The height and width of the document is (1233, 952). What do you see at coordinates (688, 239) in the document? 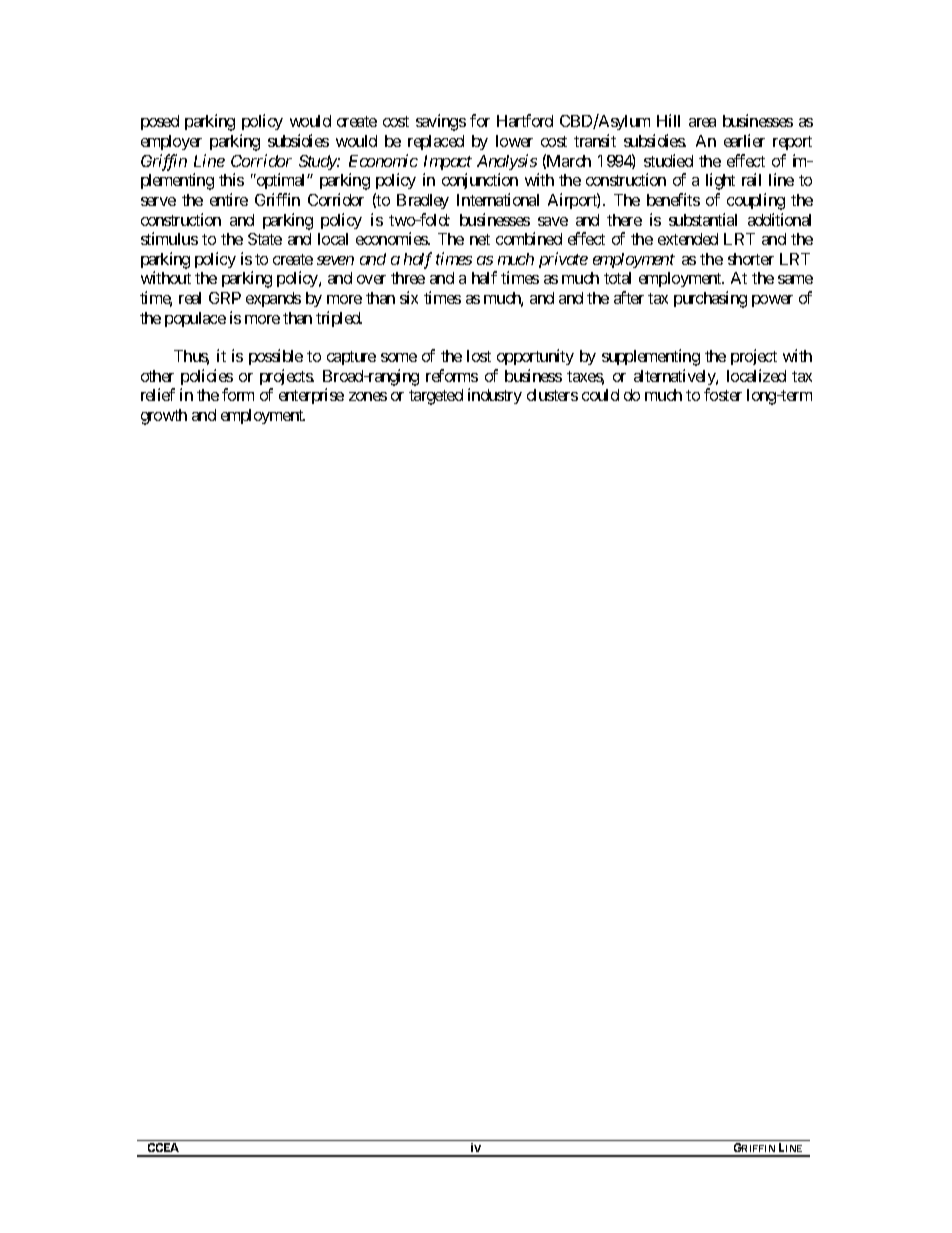
I see `extended` at bounding box center [688, 239].
